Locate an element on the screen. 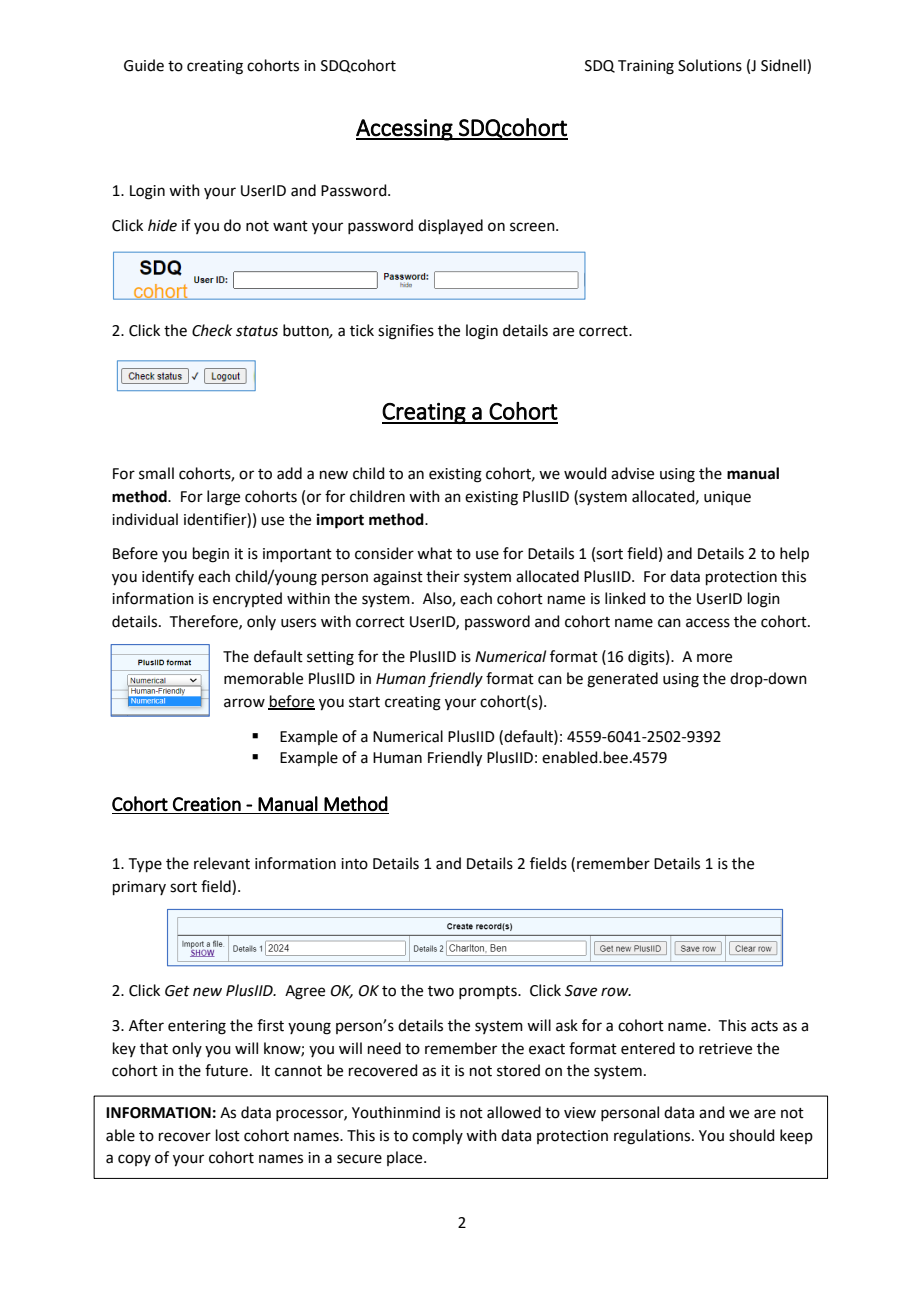  would is located at coordinates (585, 473).
